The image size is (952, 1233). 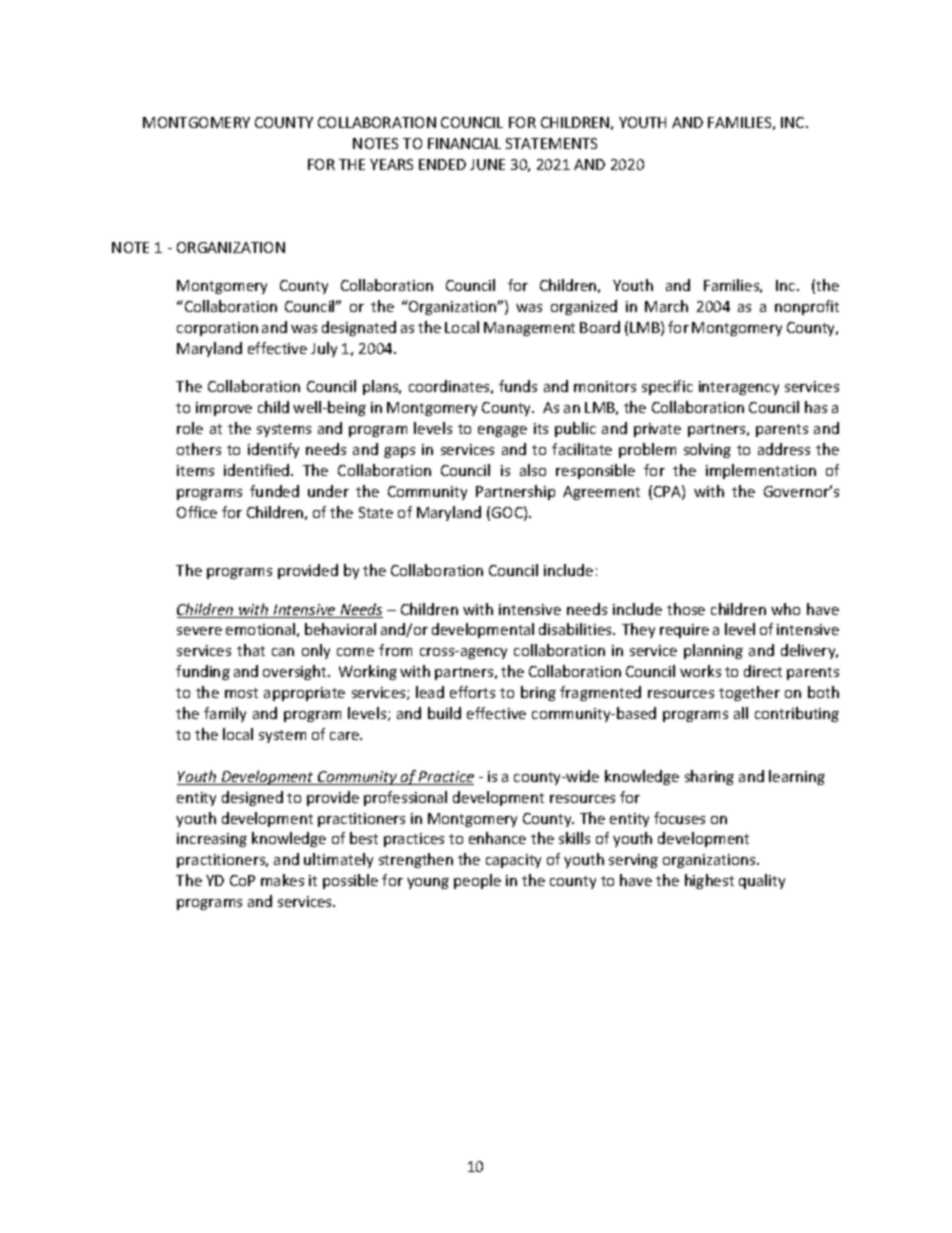 What do you see at coordinates (529, 329) in the screenshot?
I see `Management` at bounding box center [529, 329].
